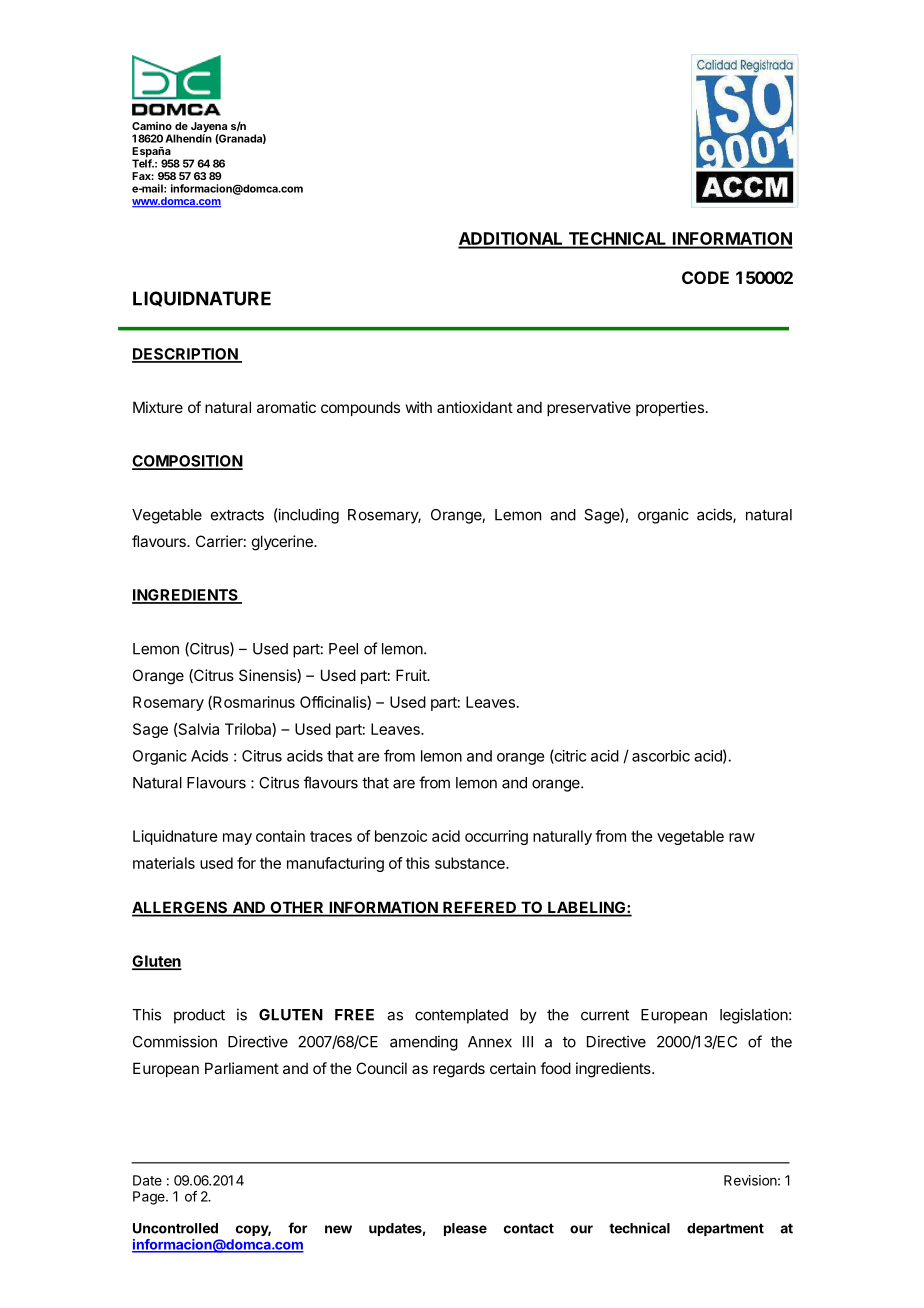  Describe the element at coordinates (343, 649) in the page. I see `Peel` at that location.
